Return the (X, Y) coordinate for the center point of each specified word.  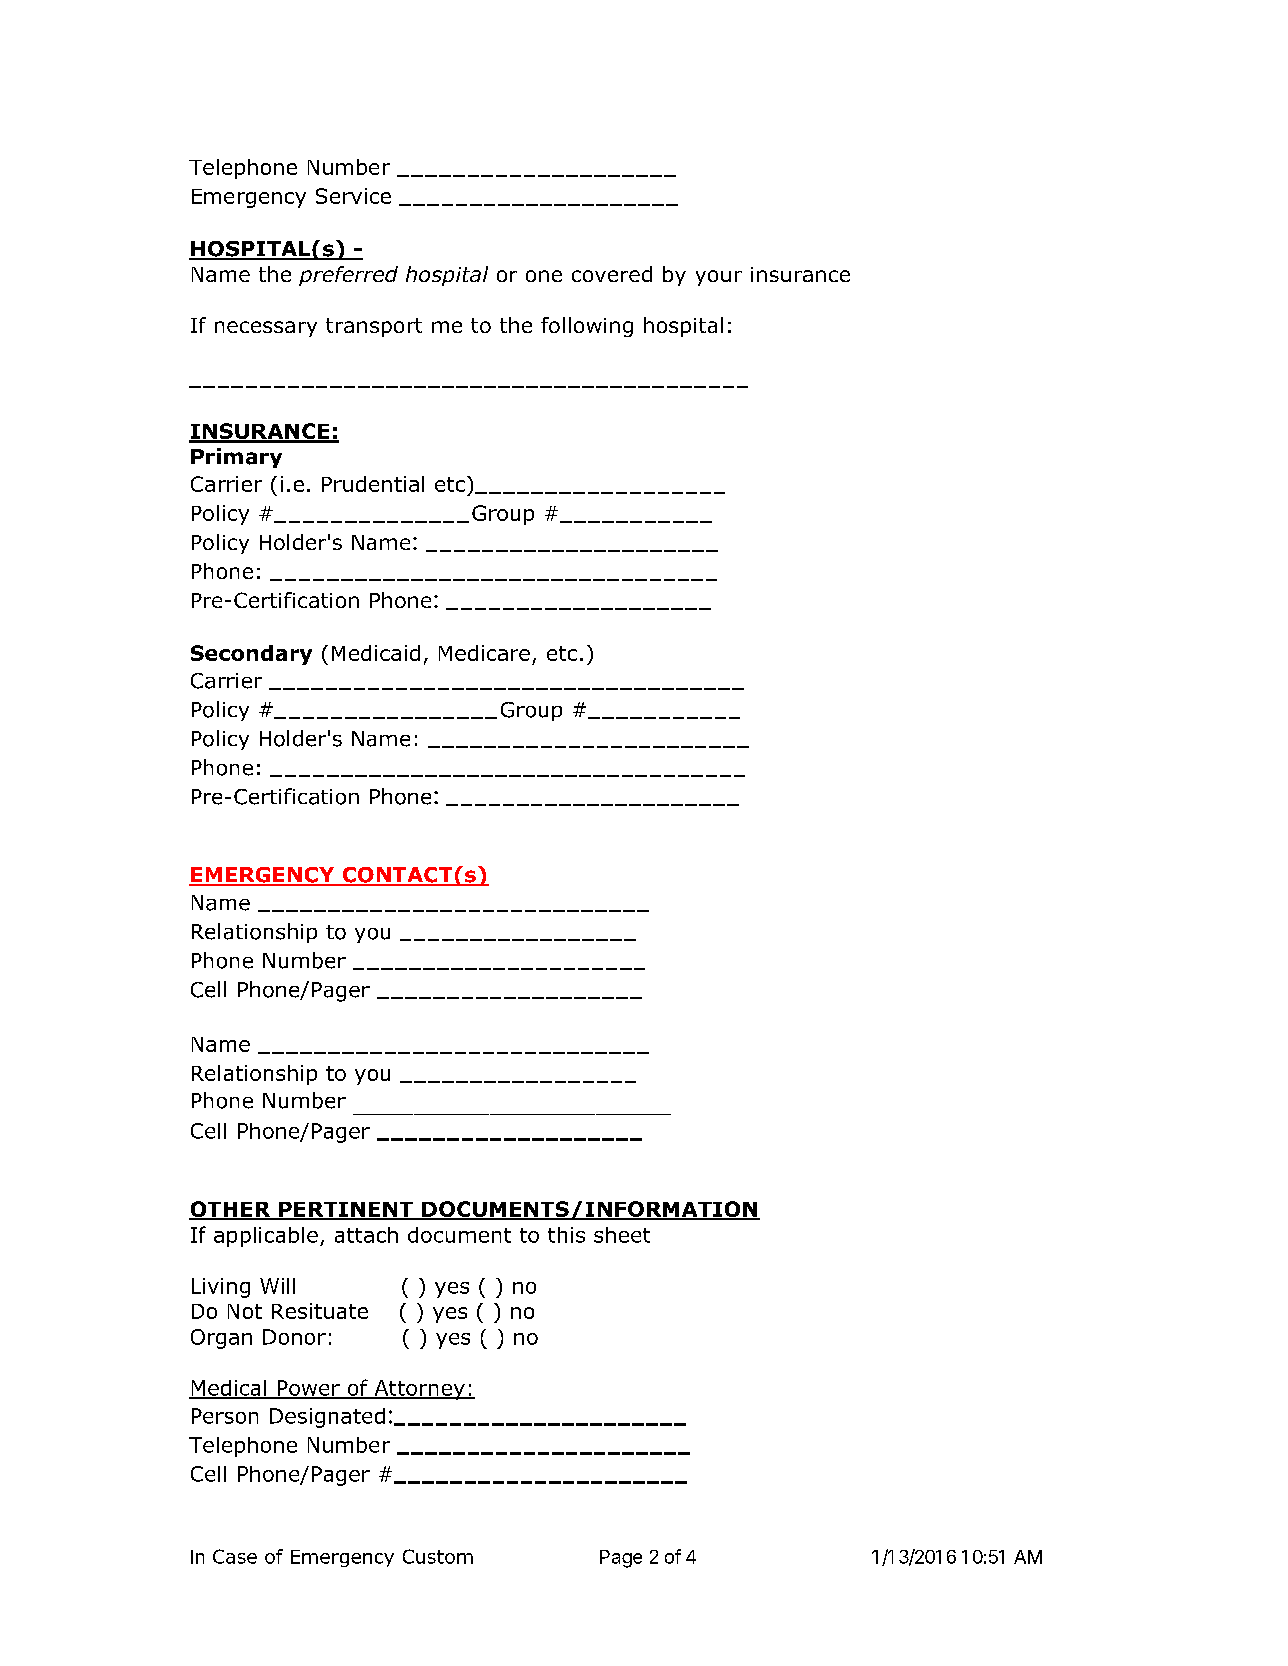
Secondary (251, 655)
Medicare (484, 653)
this (566, 1235)
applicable (266, 1237)
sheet (622, 1235)
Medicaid (376, 653)
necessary (266, 329)
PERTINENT (346, 1210)
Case (235, 1556)
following (587, 327)
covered (612, 274)
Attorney (419, 1390)
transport (374, 327)
